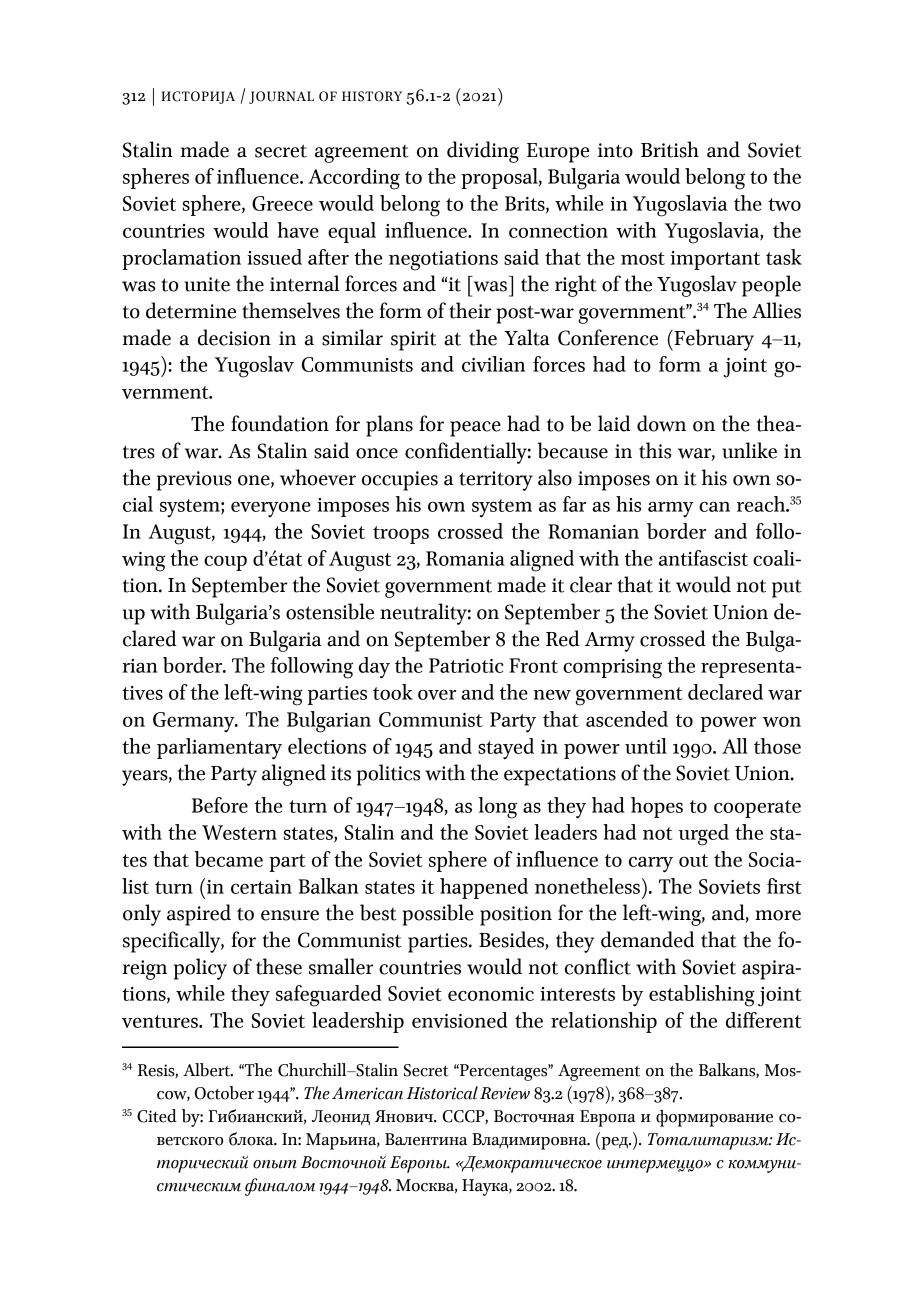 The height and width of the image is (1304, 924). Describe the element at coordinates (225, 563) in the image. I see `coup` at that location.
